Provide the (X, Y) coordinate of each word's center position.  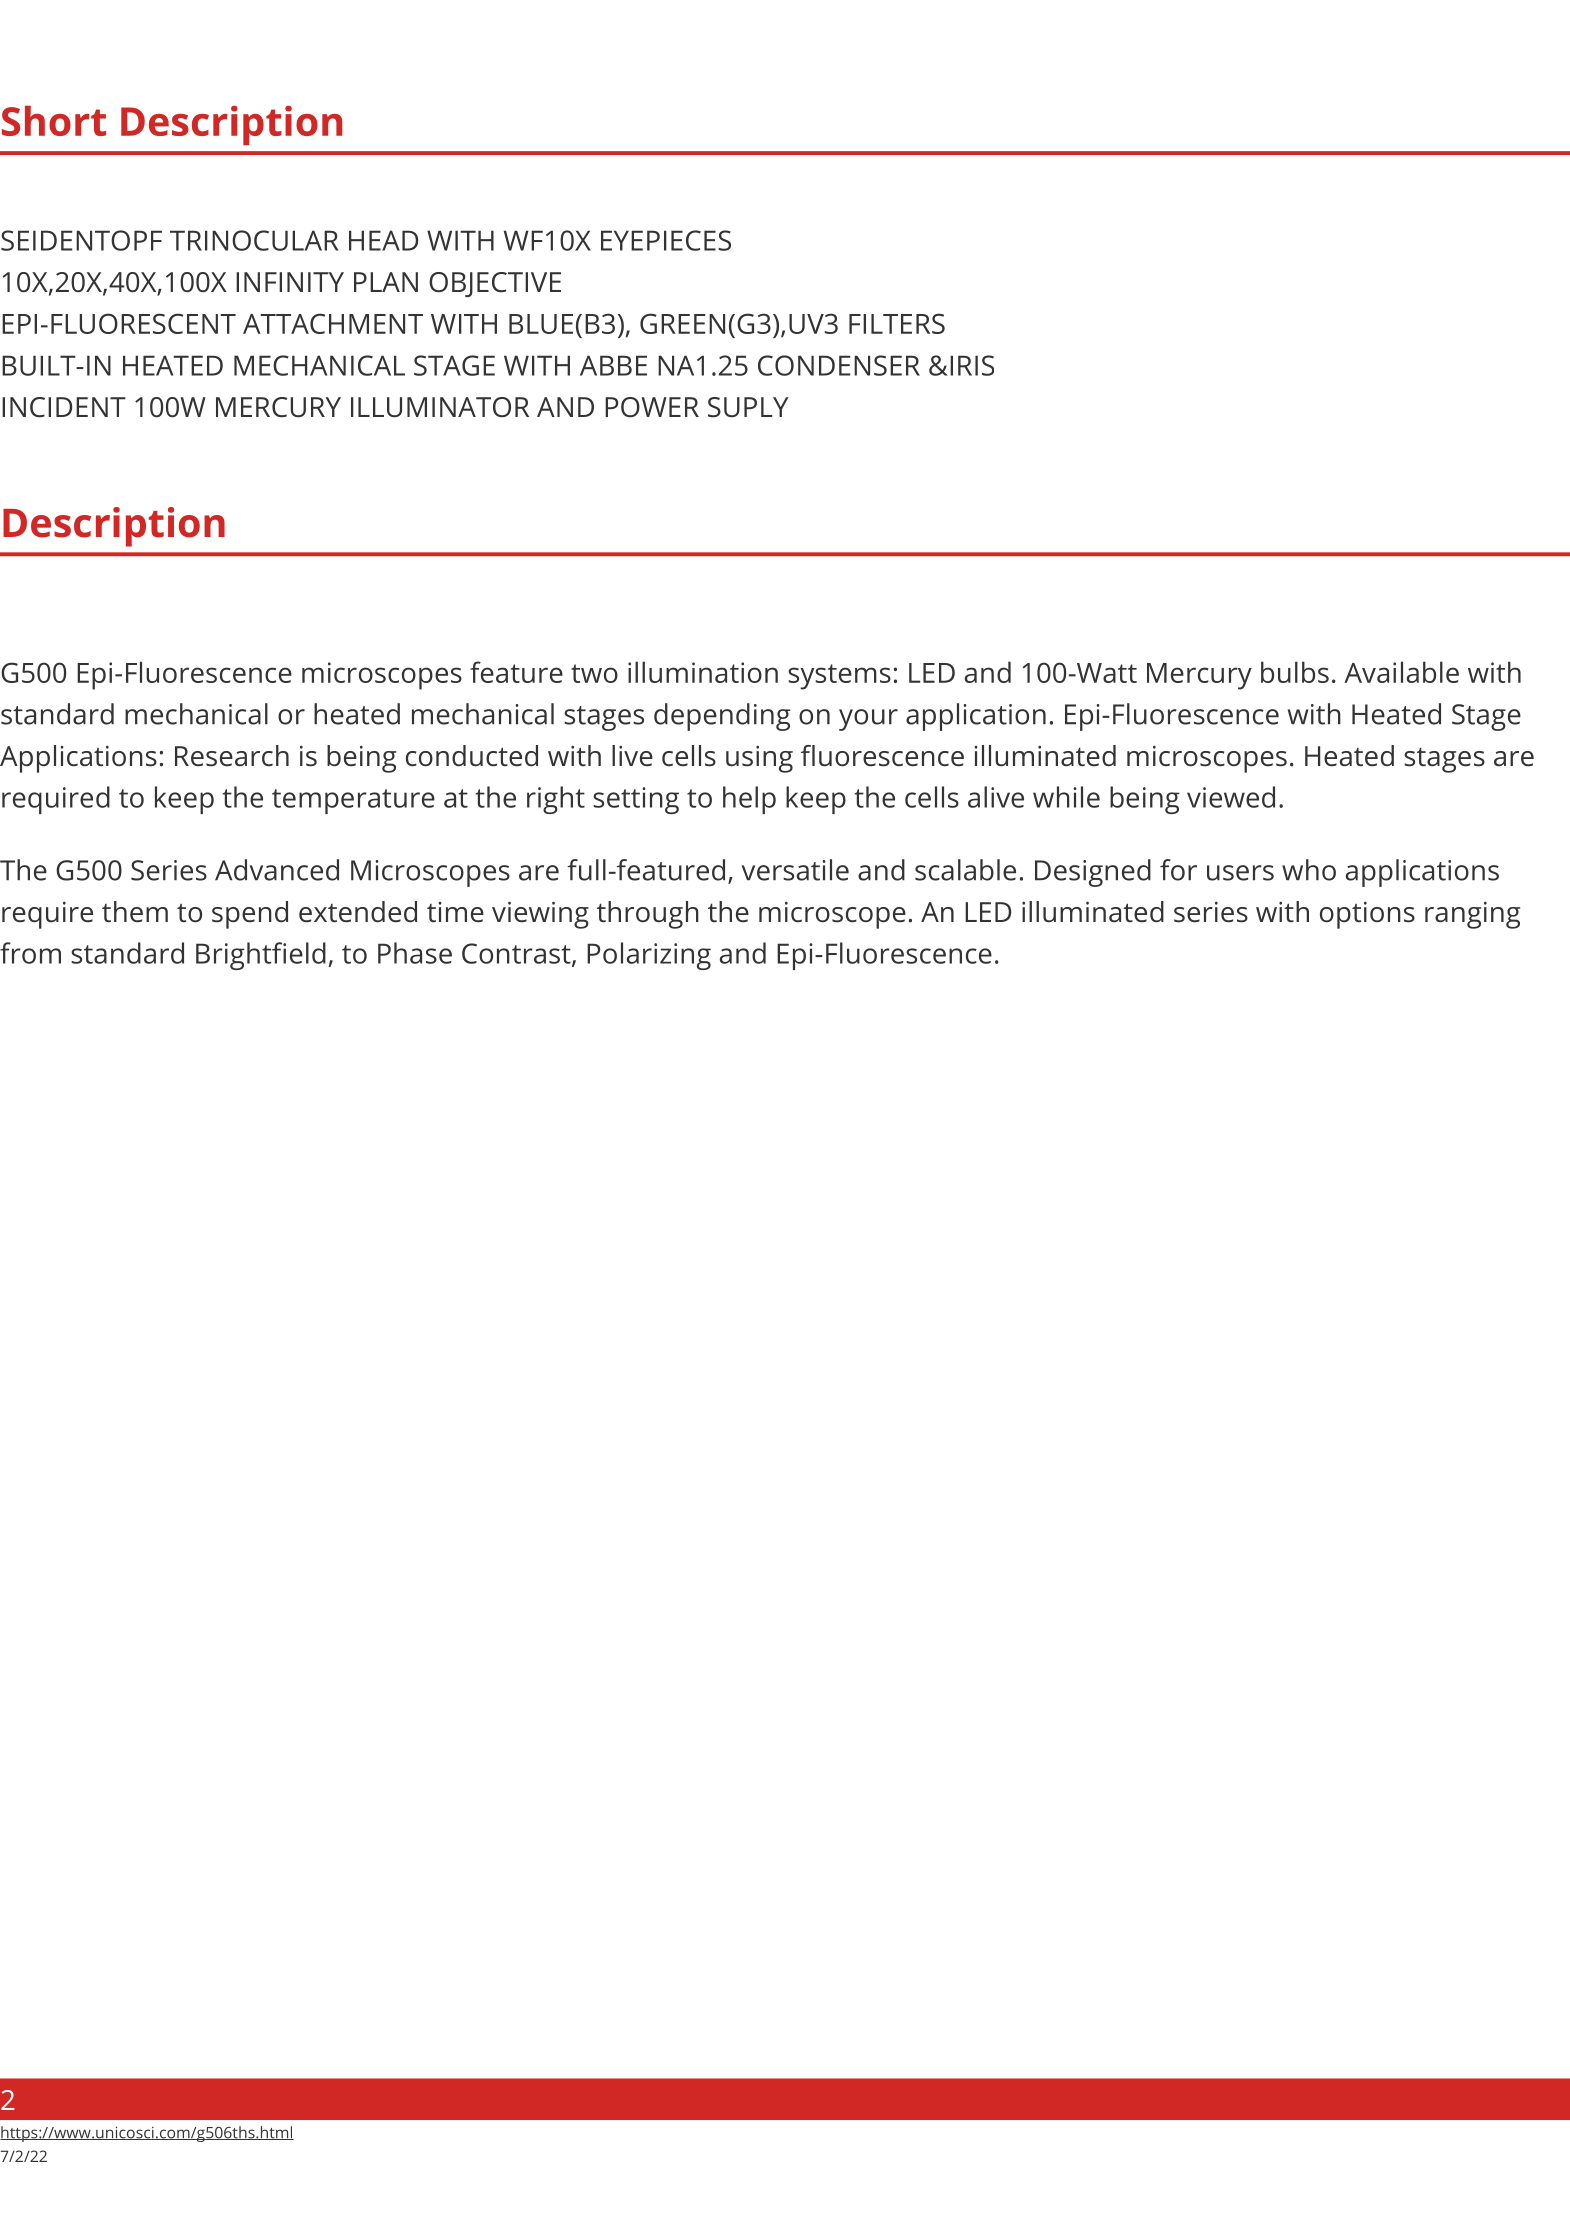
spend (250, 915)
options (1367, 915)
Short (54, 121)
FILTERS (897, 323)
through (648, 915)
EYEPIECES (666, 240)
